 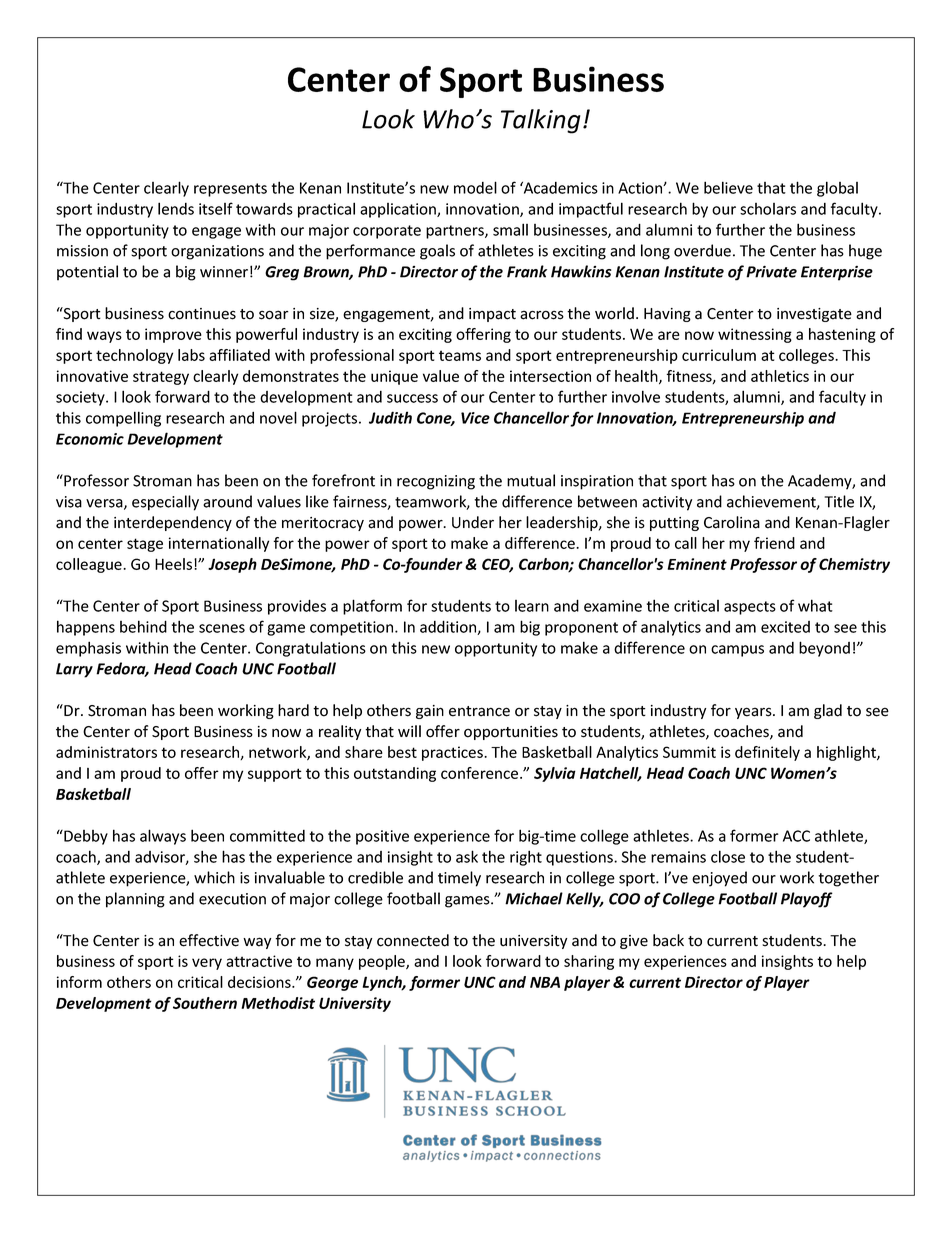 I want to click on Heels, so click(x=175, y=564).
